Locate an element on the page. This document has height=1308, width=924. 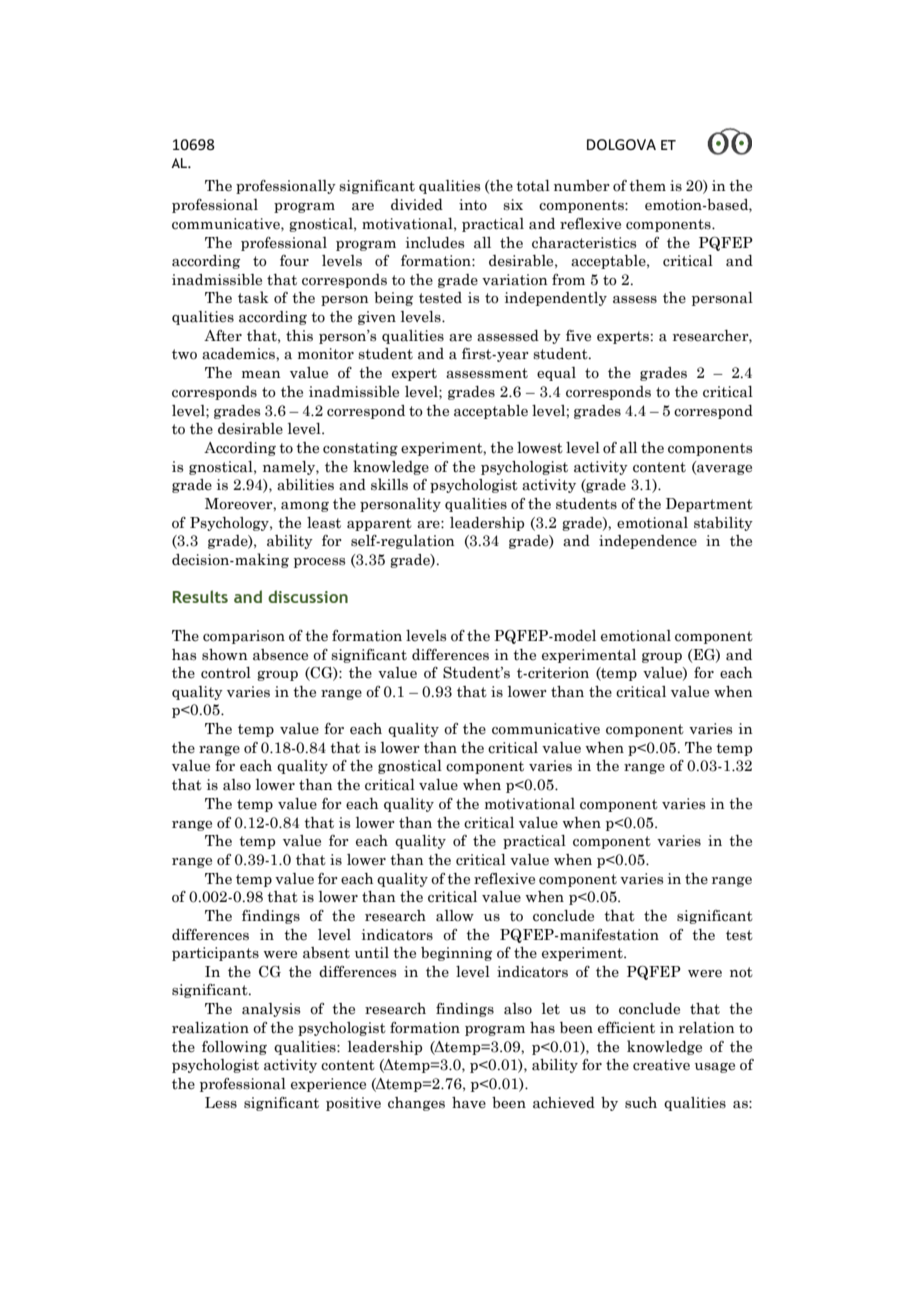
comparison is located at coordinates (244, 637).
